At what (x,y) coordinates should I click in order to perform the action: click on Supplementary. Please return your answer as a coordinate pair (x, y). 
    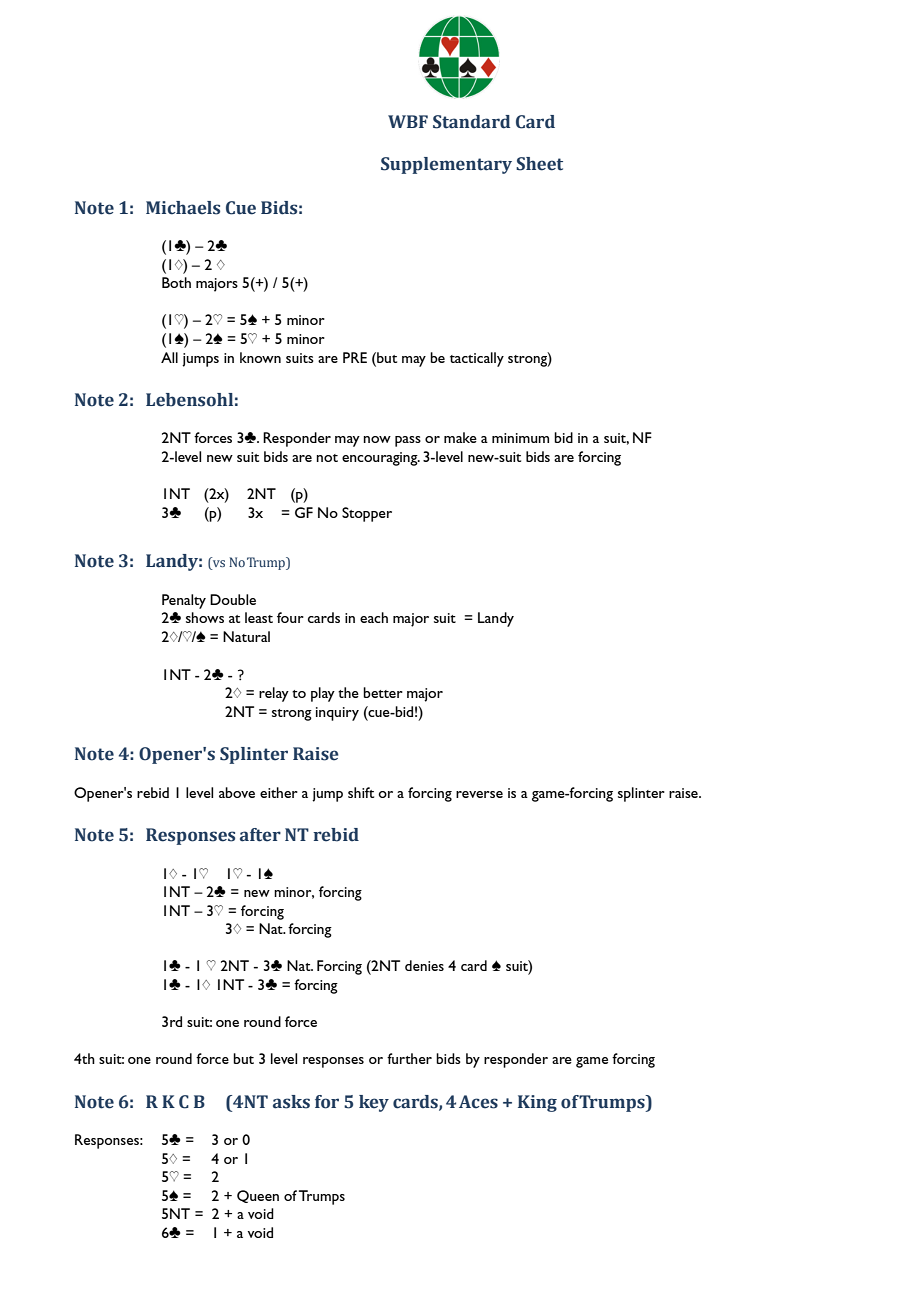
    Looking at the image, I should click on (446, 165).
